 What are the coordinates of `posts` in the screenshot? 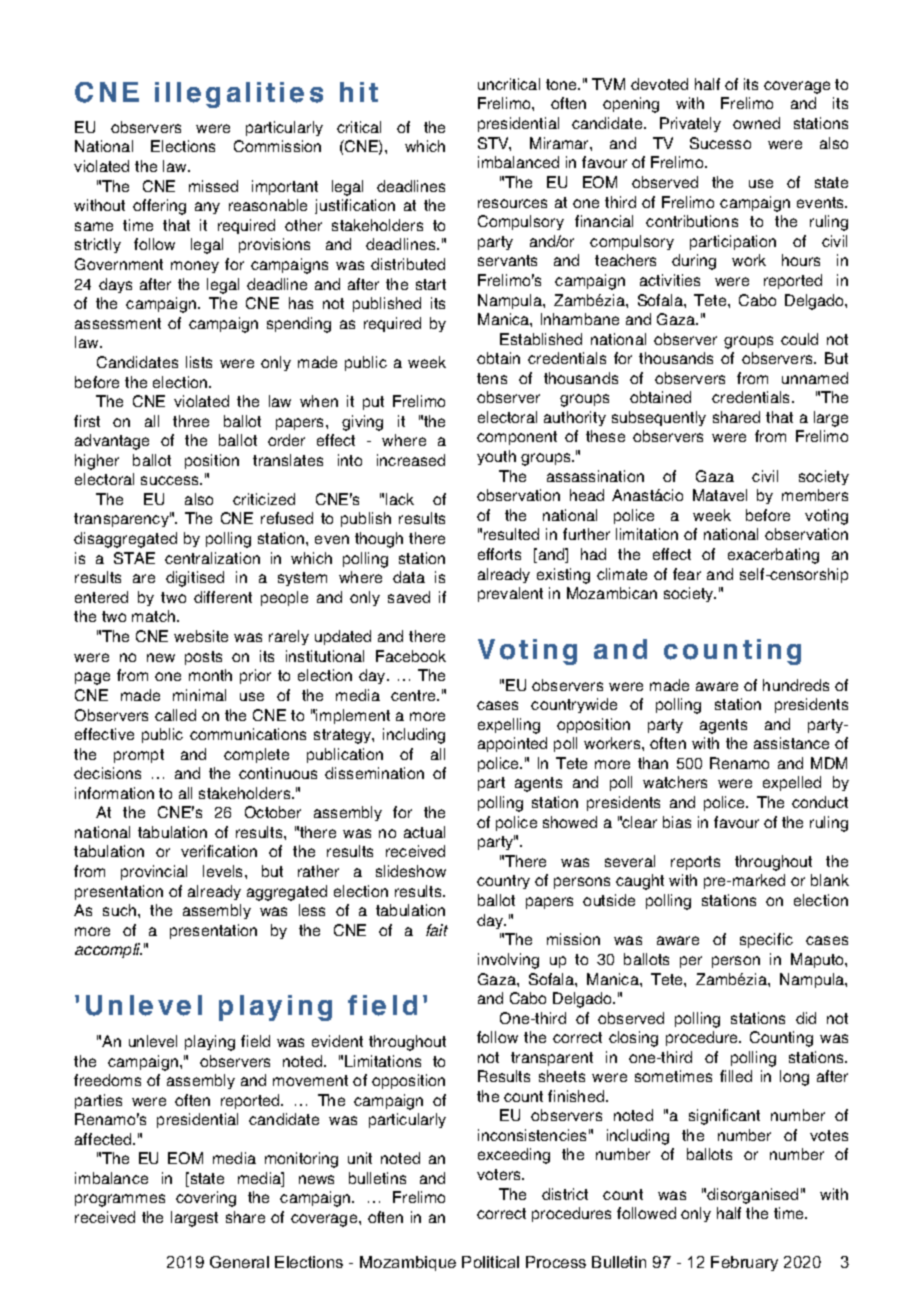 It's located at (203, 658).
